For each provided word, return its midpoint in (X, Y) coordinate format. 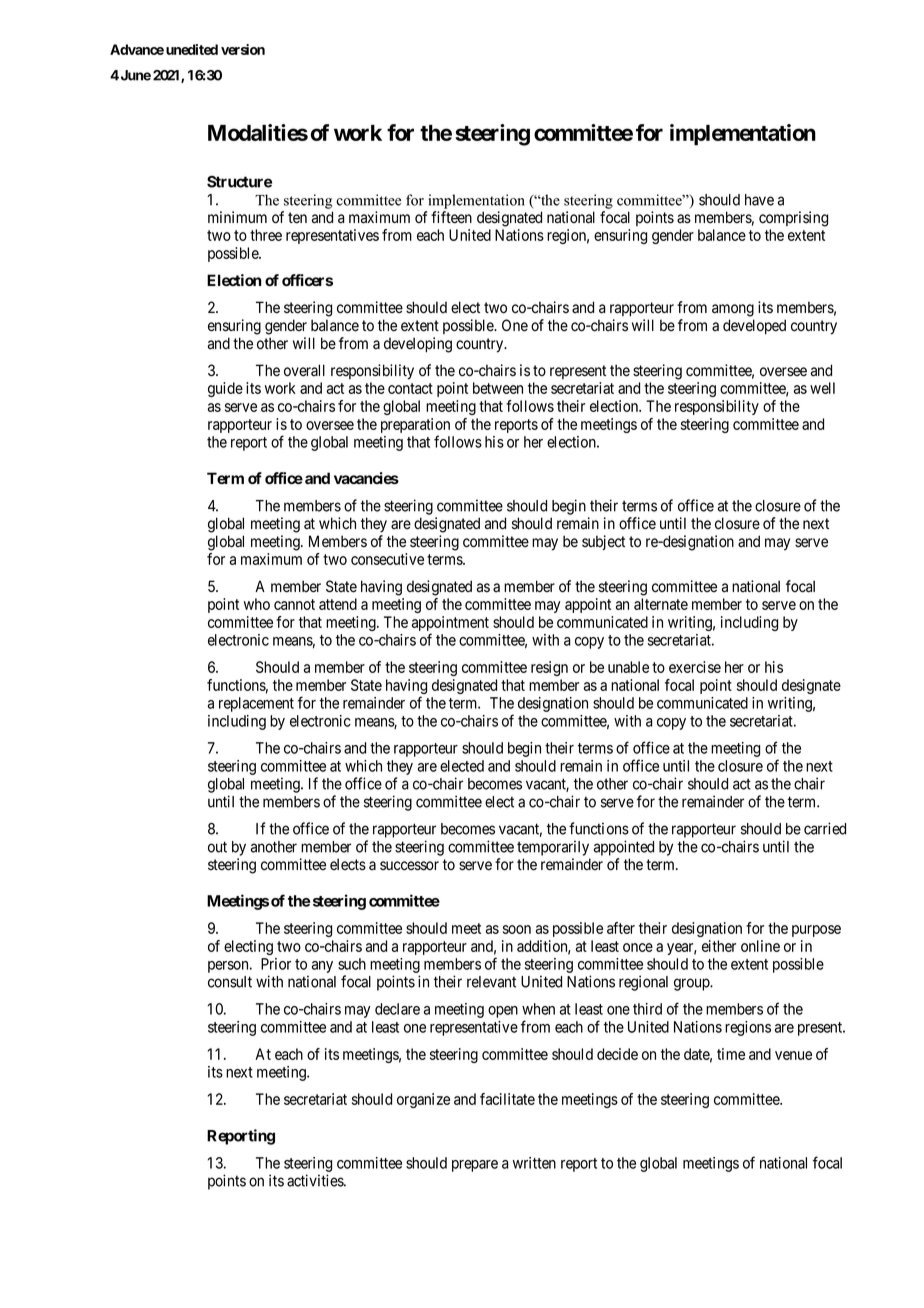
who (257, 604)
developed (754, 326)
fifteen (451, 217)
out (217, 847)
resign (549, 668)
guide (225, 389)
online (760, 946)
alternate (661, 604)
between (498, 388)
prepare (475, 1166)
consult (230, 982)
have (759, 200)
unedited (192, 49)
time (731, 1054)
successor (409, 866)
